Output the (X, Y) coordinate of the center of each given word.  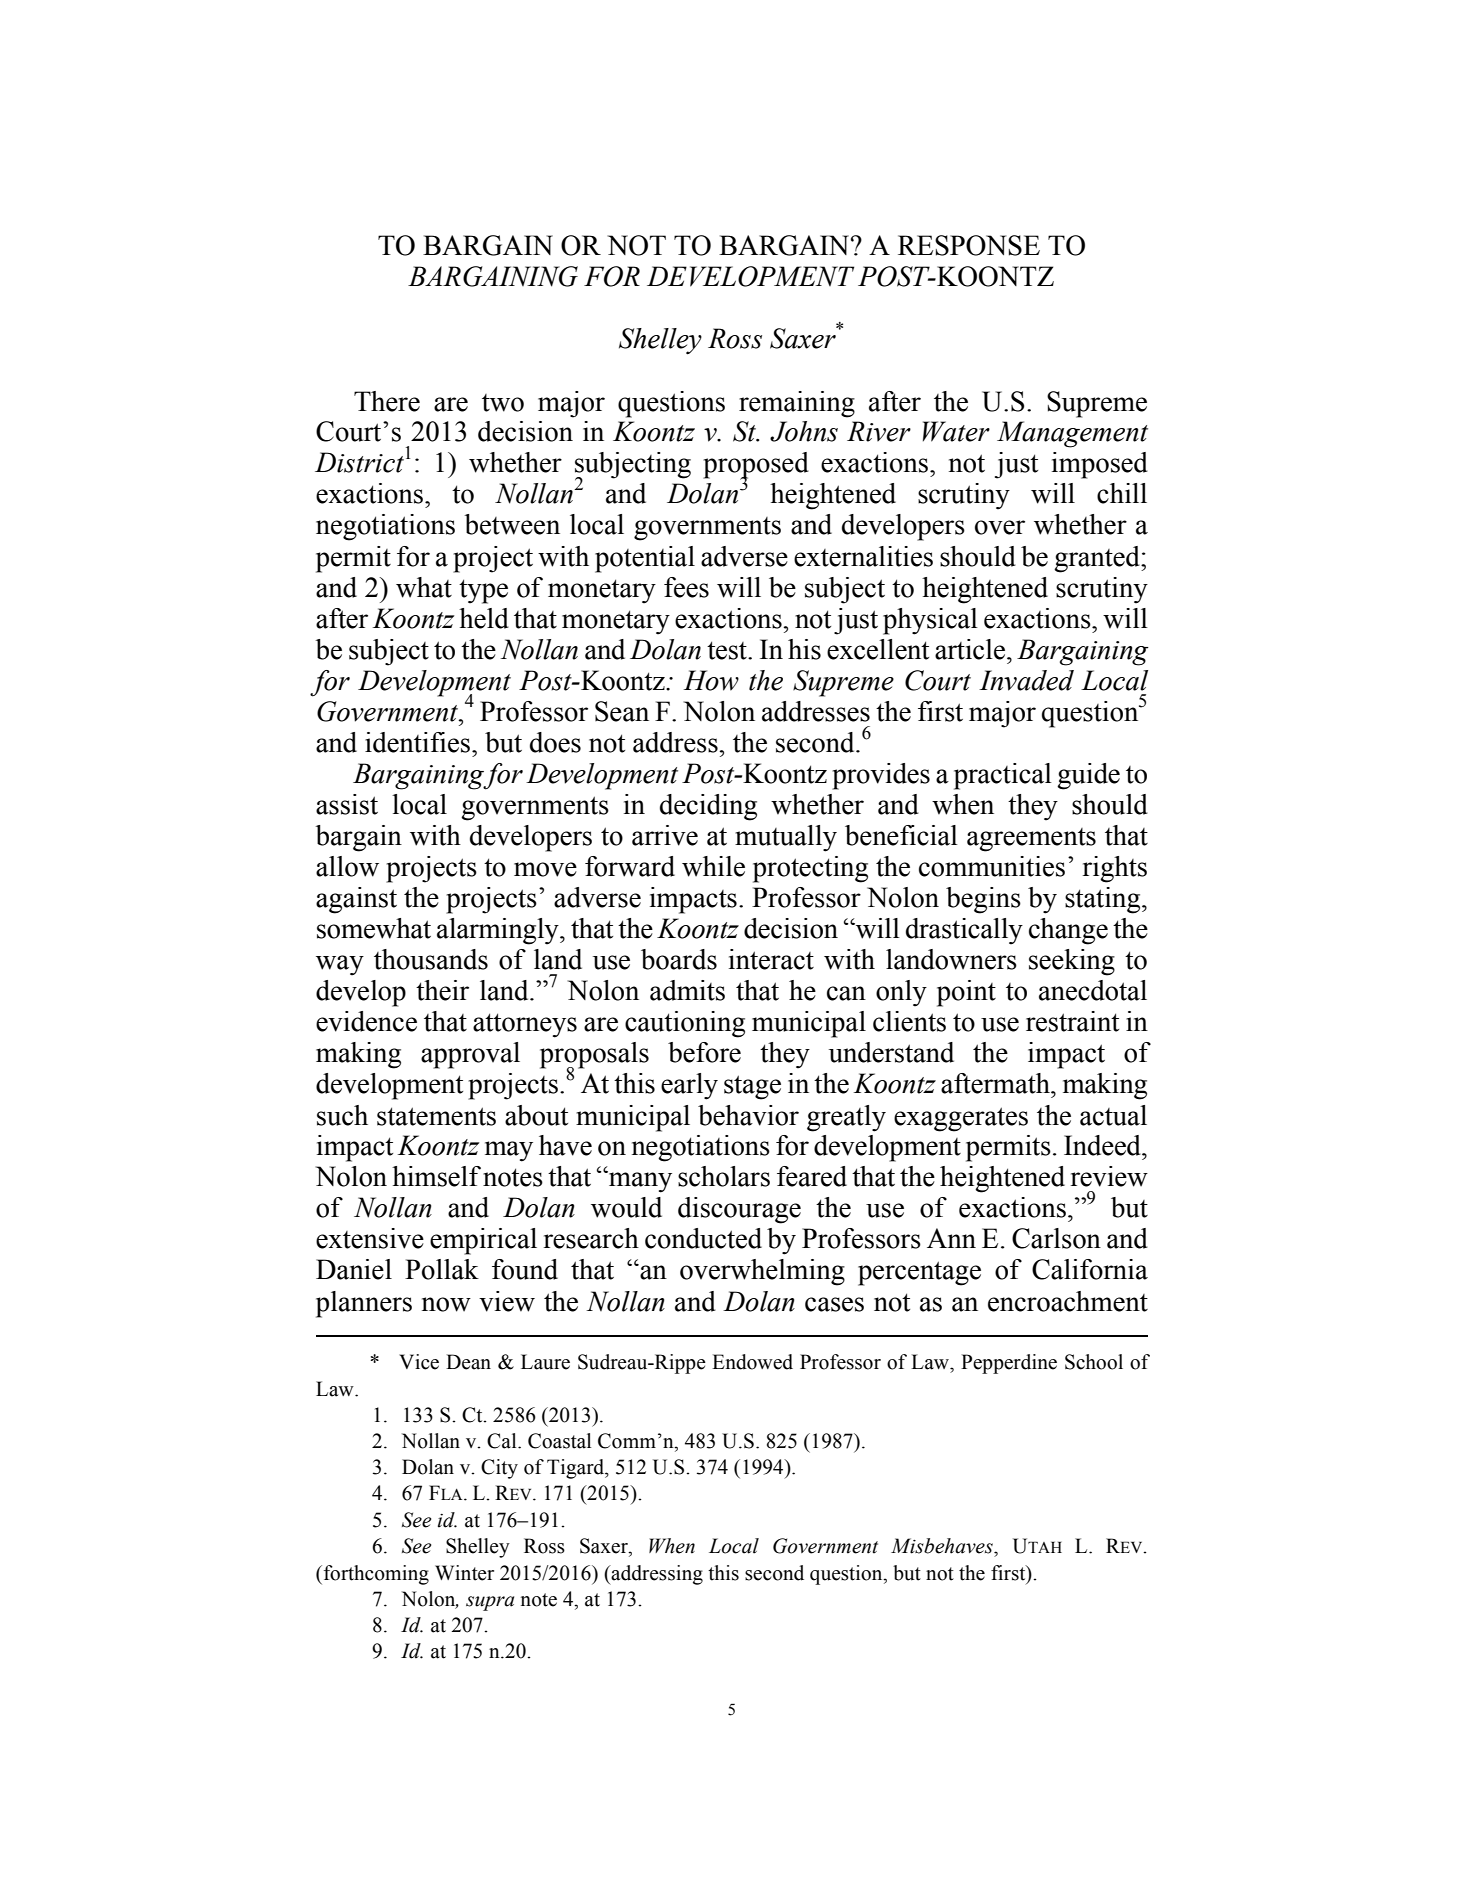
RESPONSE (969, 245)
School (1094, 1362)
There (387, 401)
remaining (797, 404)
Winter (464, 1573)
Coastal (559, 1441)
